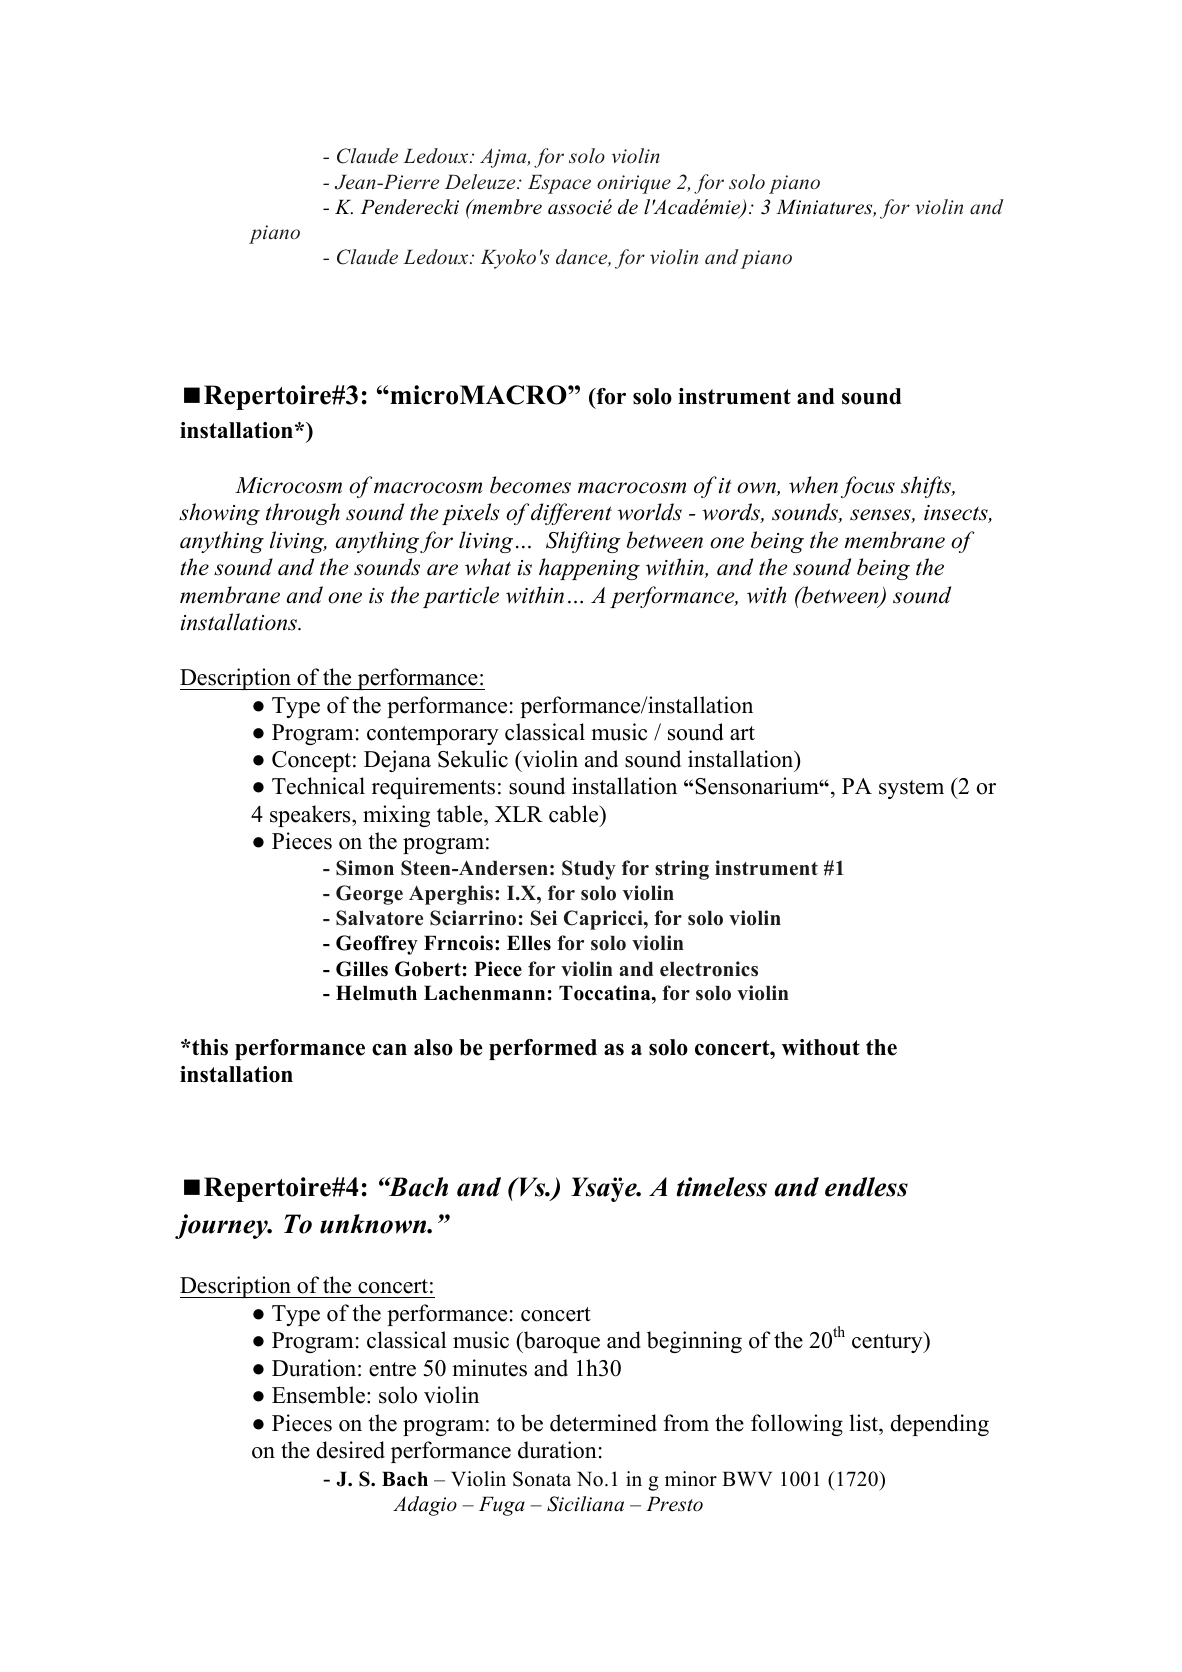  What do you see at coordinates (530, 485) in the image?
I see `becomes` at bounding box center [530, 485].
